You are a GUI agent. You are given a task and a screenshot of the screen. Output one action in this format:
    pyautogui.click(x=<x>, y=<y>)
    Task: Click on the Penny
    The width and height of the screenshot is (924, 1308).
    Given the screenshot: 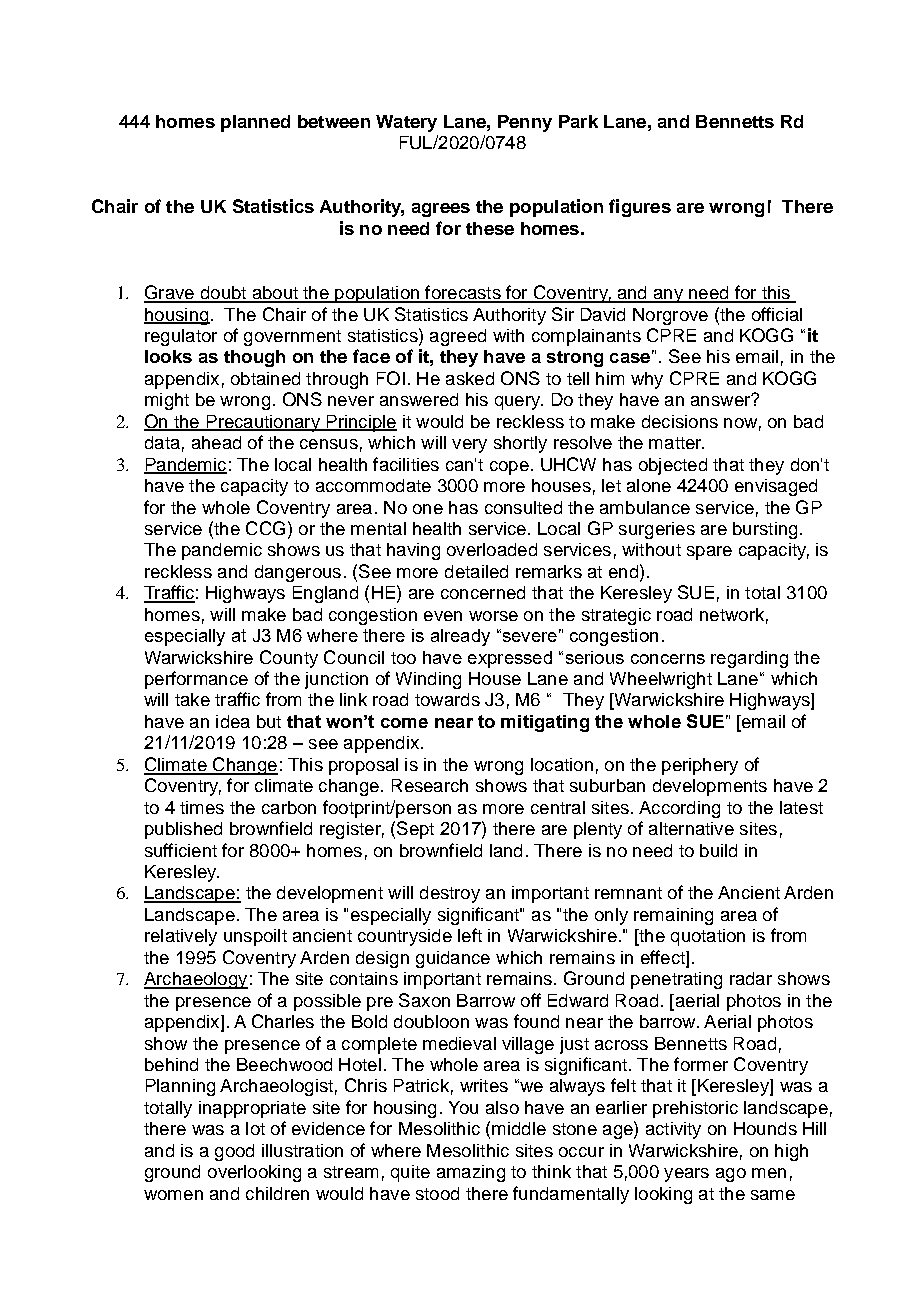 What is the action you would take?
    pyautogui.click(x=525, y=123)
